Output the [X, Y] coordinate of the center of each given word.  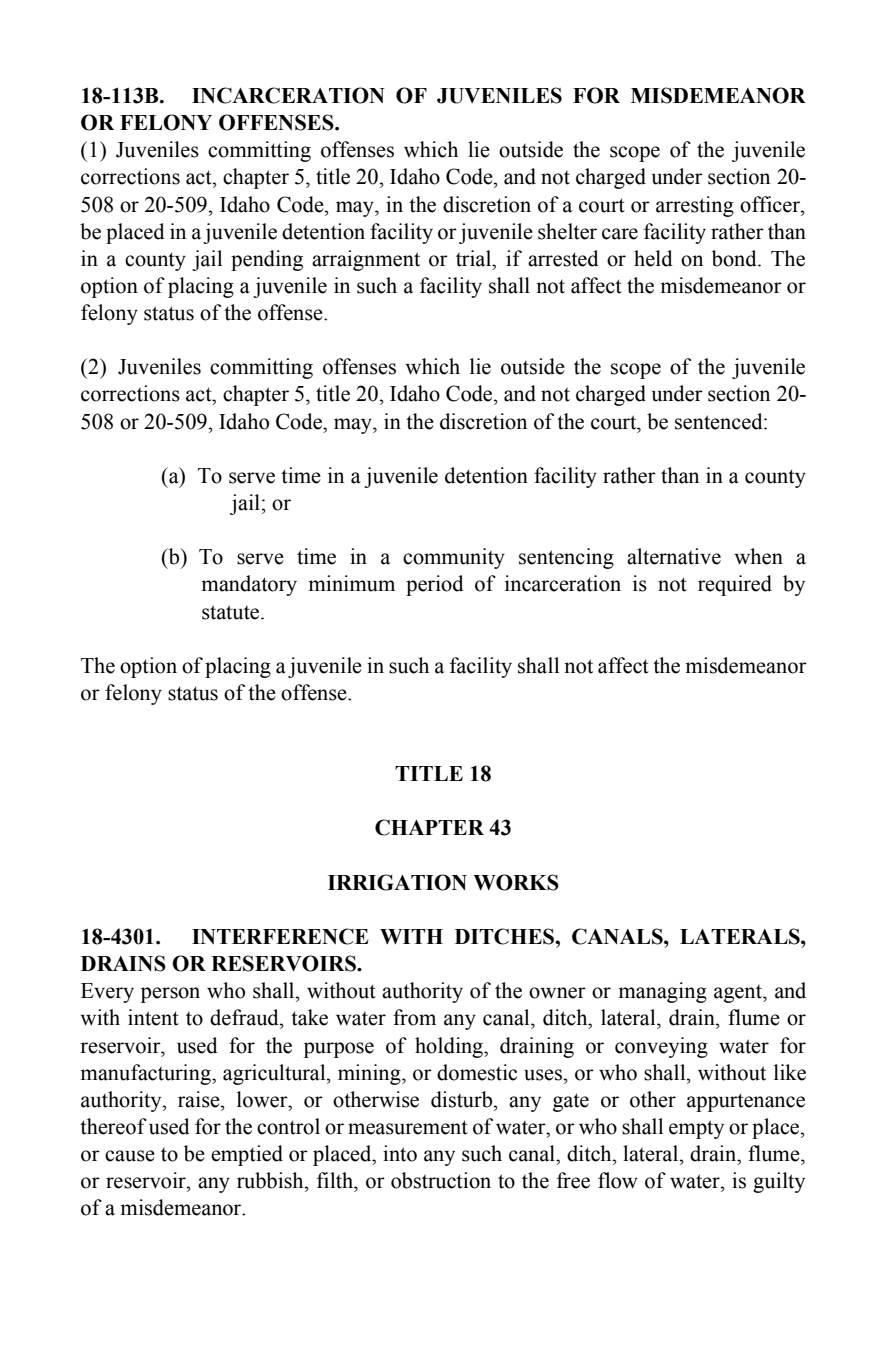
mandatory [249, 585]
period [435, 585]
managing [662, 992]
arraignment [366, 260]
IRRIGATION [397, 882]
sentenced [720, 421]
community [454, 558]
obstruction [441, 1180]
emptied [247, 1155]
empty [696, 1129]
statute [232, 612]
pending [267, 260]
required [735, 585]
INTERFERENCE [280, 936]
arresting [695, 206]
